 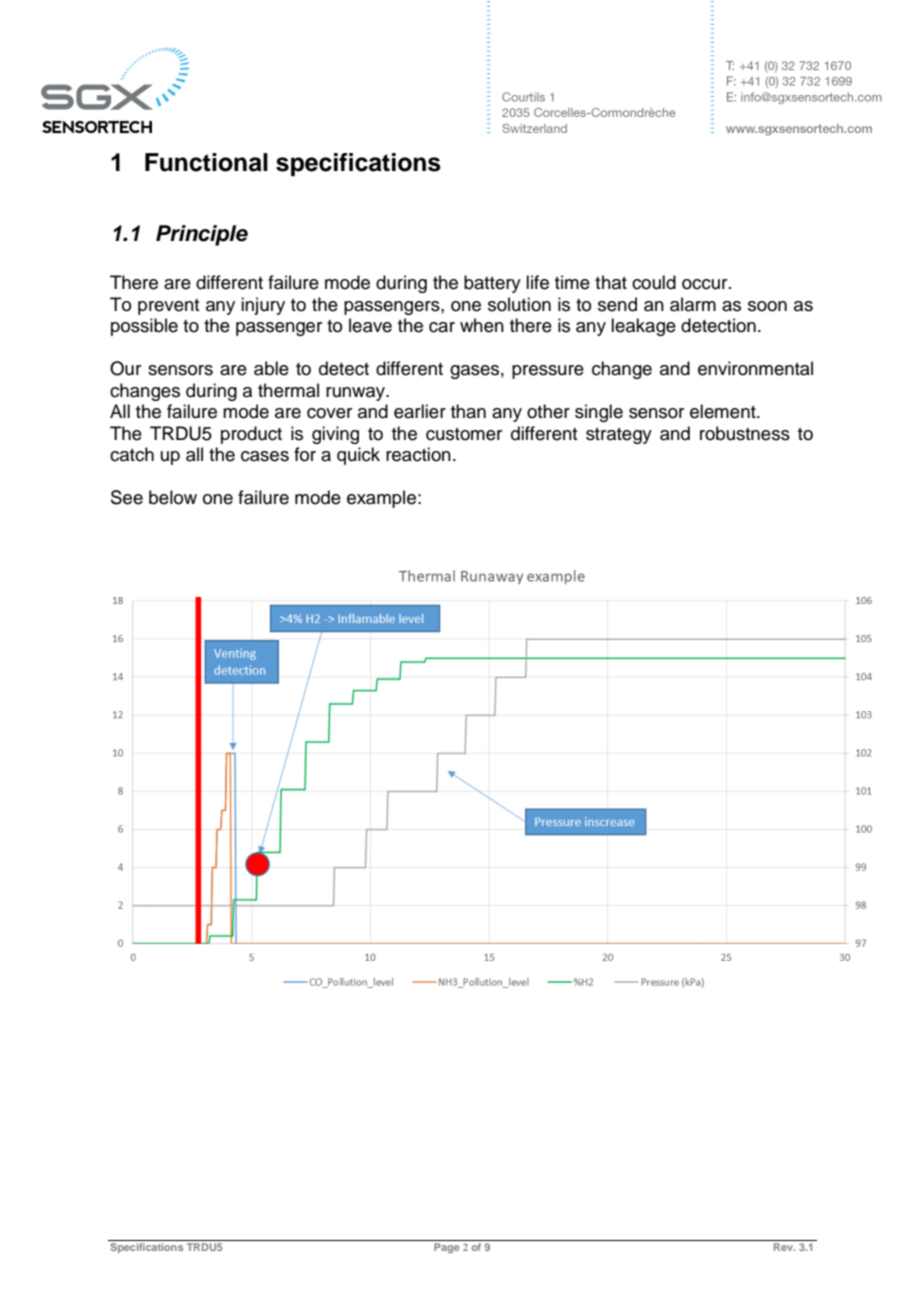 I want to click on battery, so click(x=492, y=284).
